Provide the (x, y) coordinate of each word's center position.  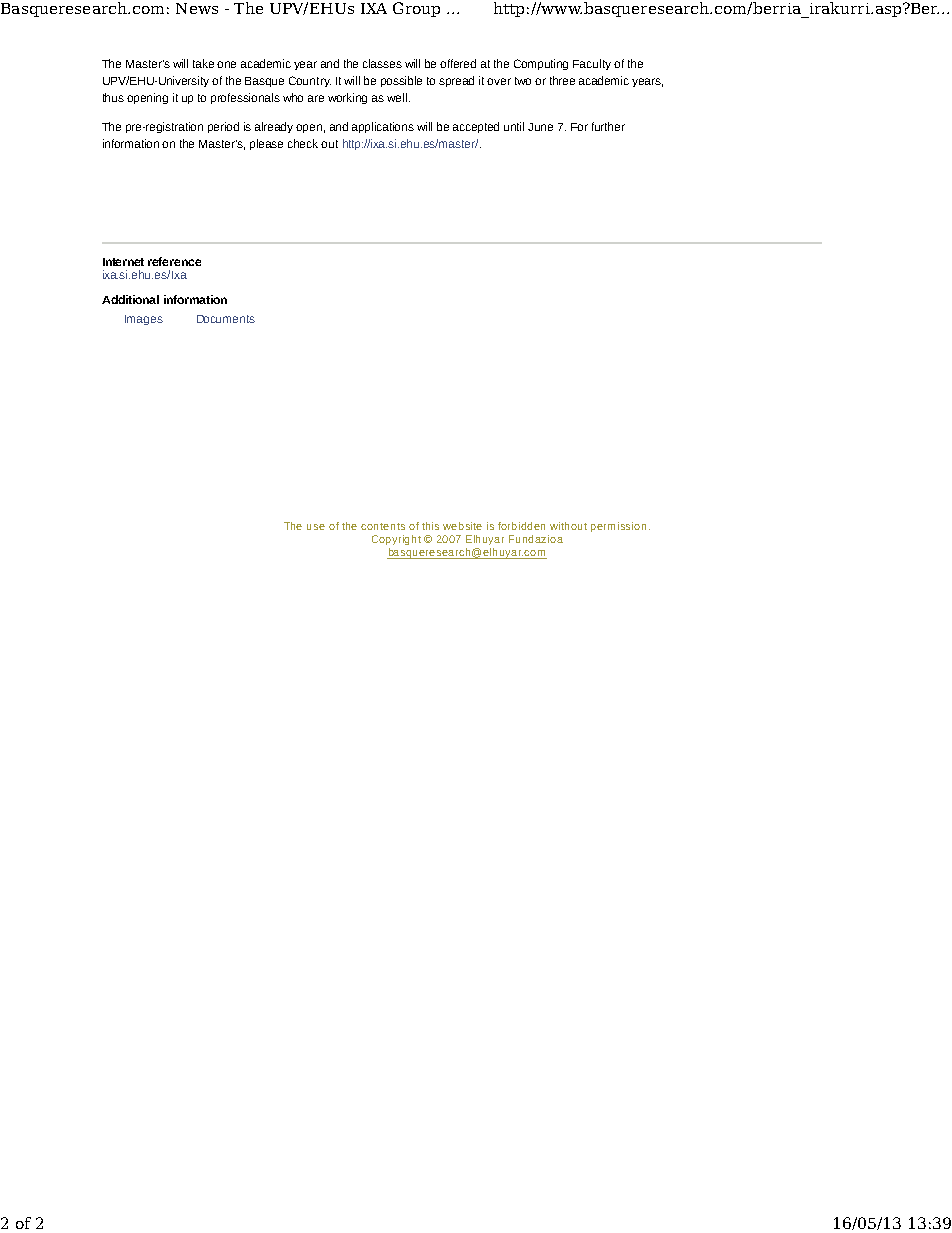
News (197, 8)
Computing (541, 64)
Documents (226, 319)
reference (174, 261)
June (540, 127)
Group (416, 9)
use (316, 527)
